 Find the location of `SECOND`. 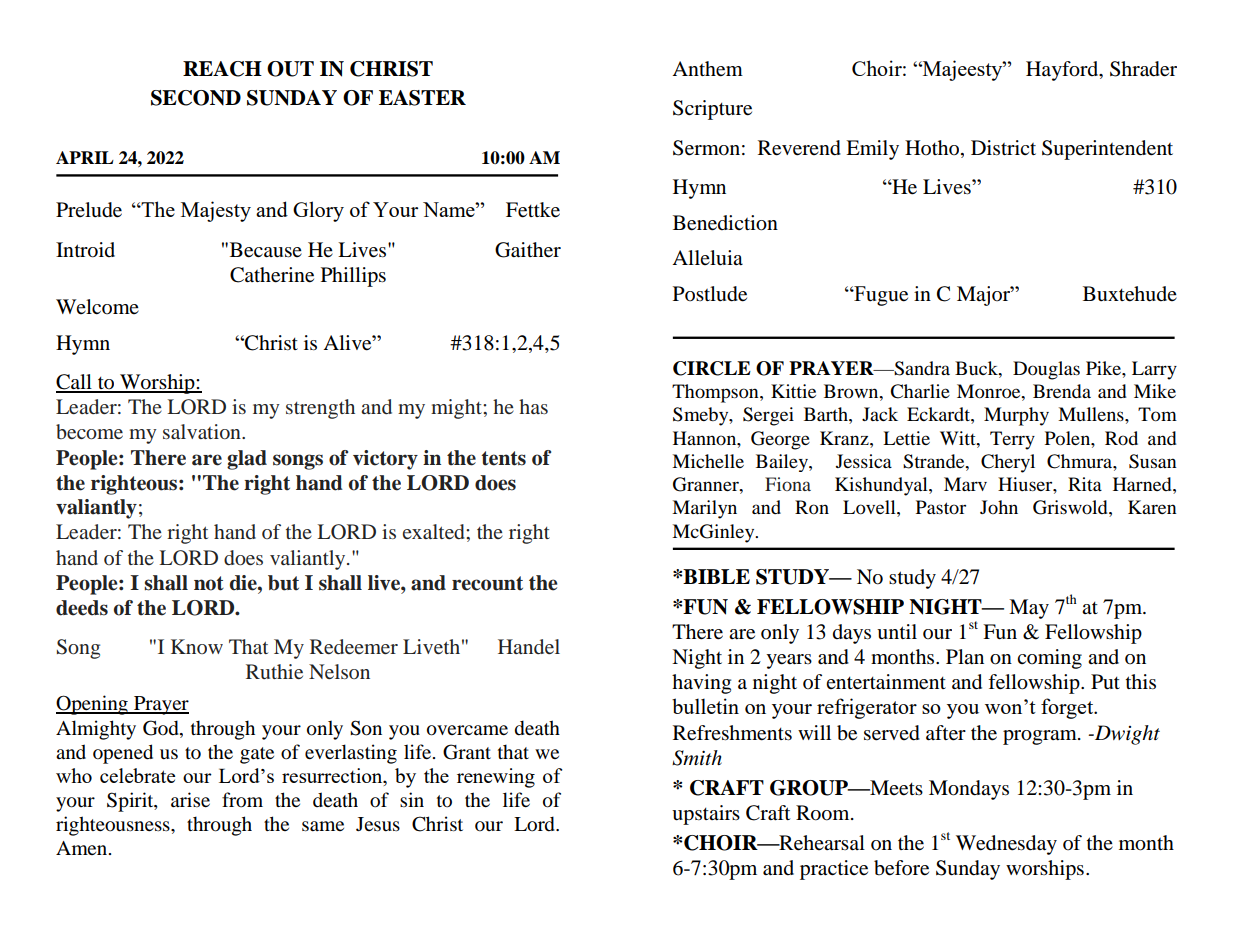

SECOND is located at coordinates (196, 98).
